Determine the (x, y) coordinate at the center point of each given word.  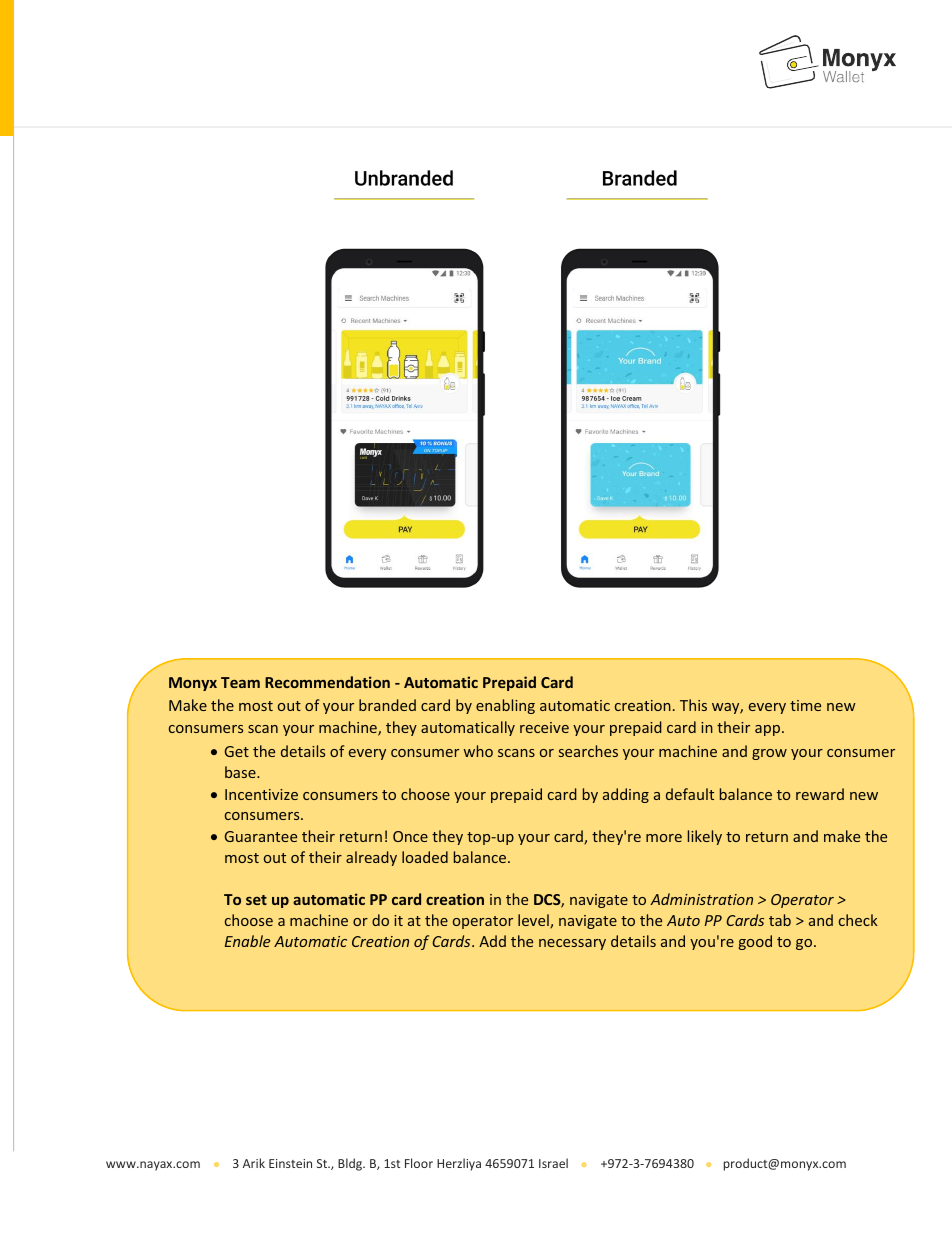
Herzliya (459, 1164)
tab (780, 920)
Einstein (290, 1163)
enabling (505, 706)
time (805, 705)
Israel (553, 1163)
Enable (247, 941)
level (534, 921)
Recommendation (327, 682)
